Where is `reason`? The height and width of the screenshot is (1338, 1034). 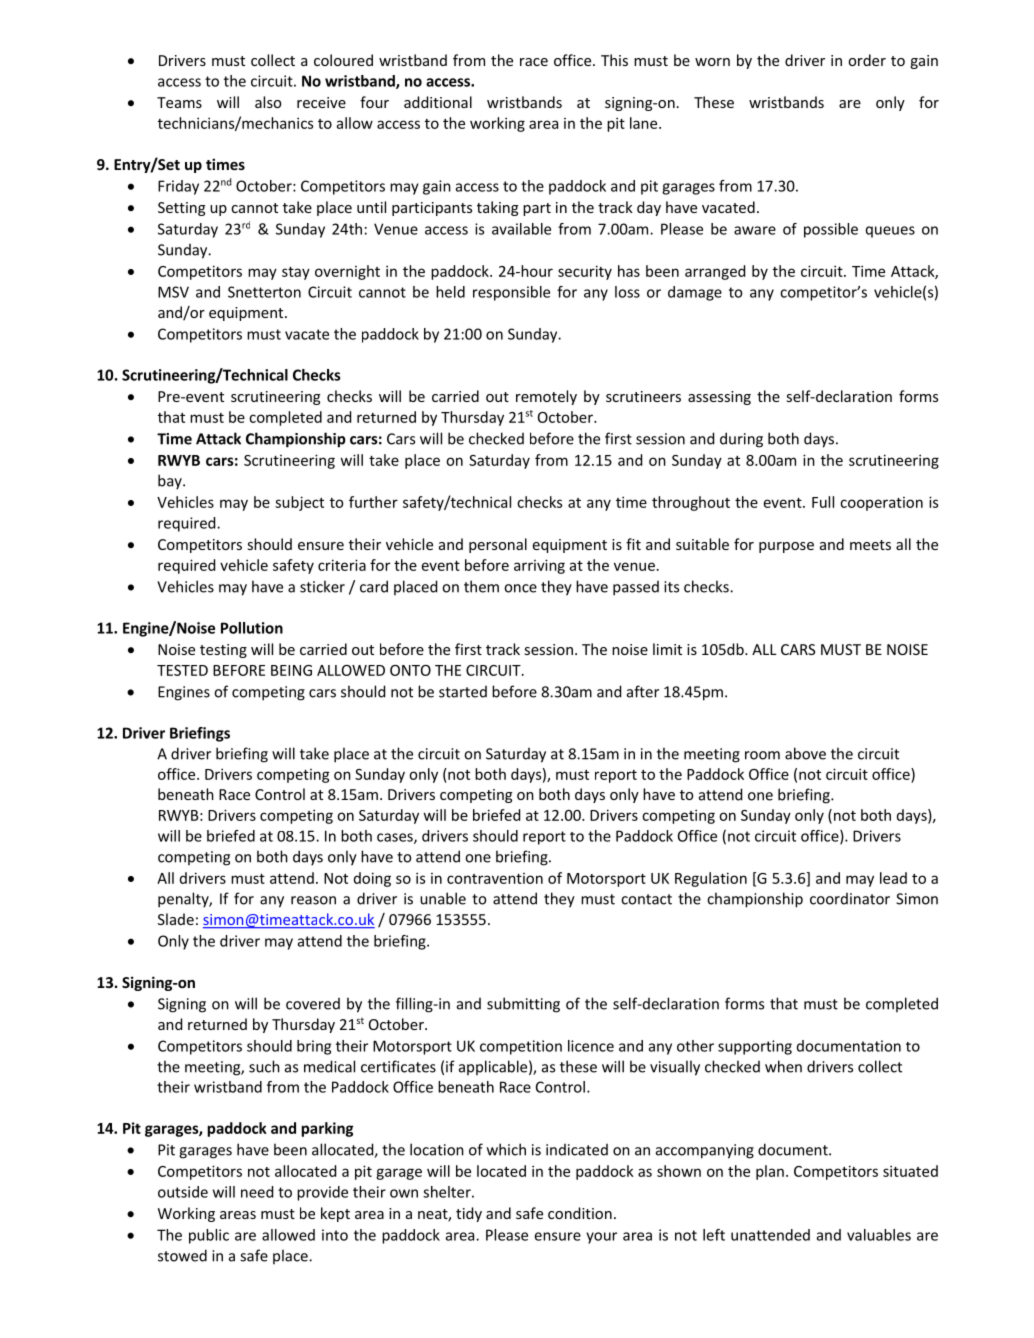 reason is located at coordinates (313, 900).
